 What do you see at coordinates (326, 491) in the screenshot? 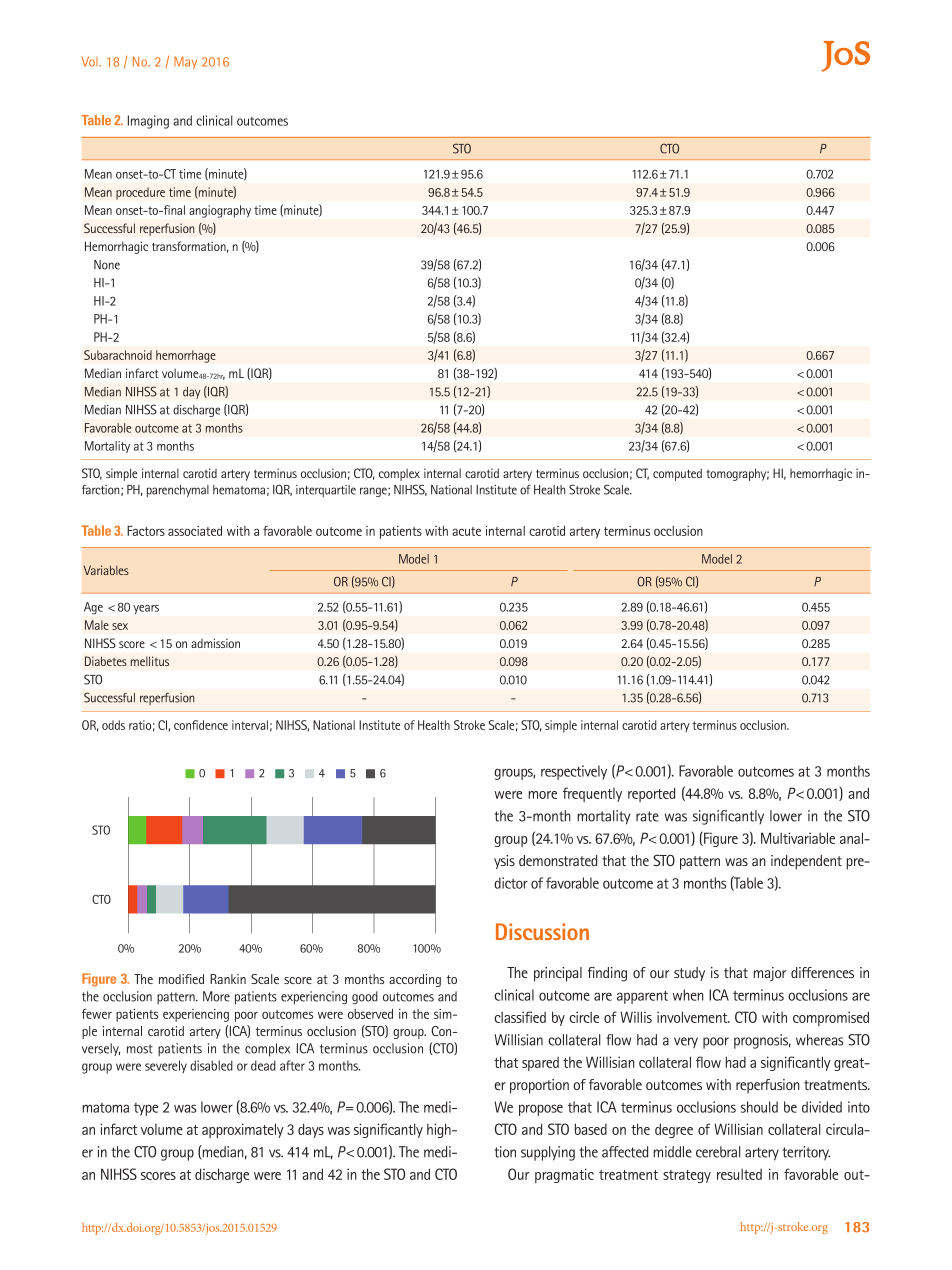
I see `interquartile` at bounding box center [326, 491].
